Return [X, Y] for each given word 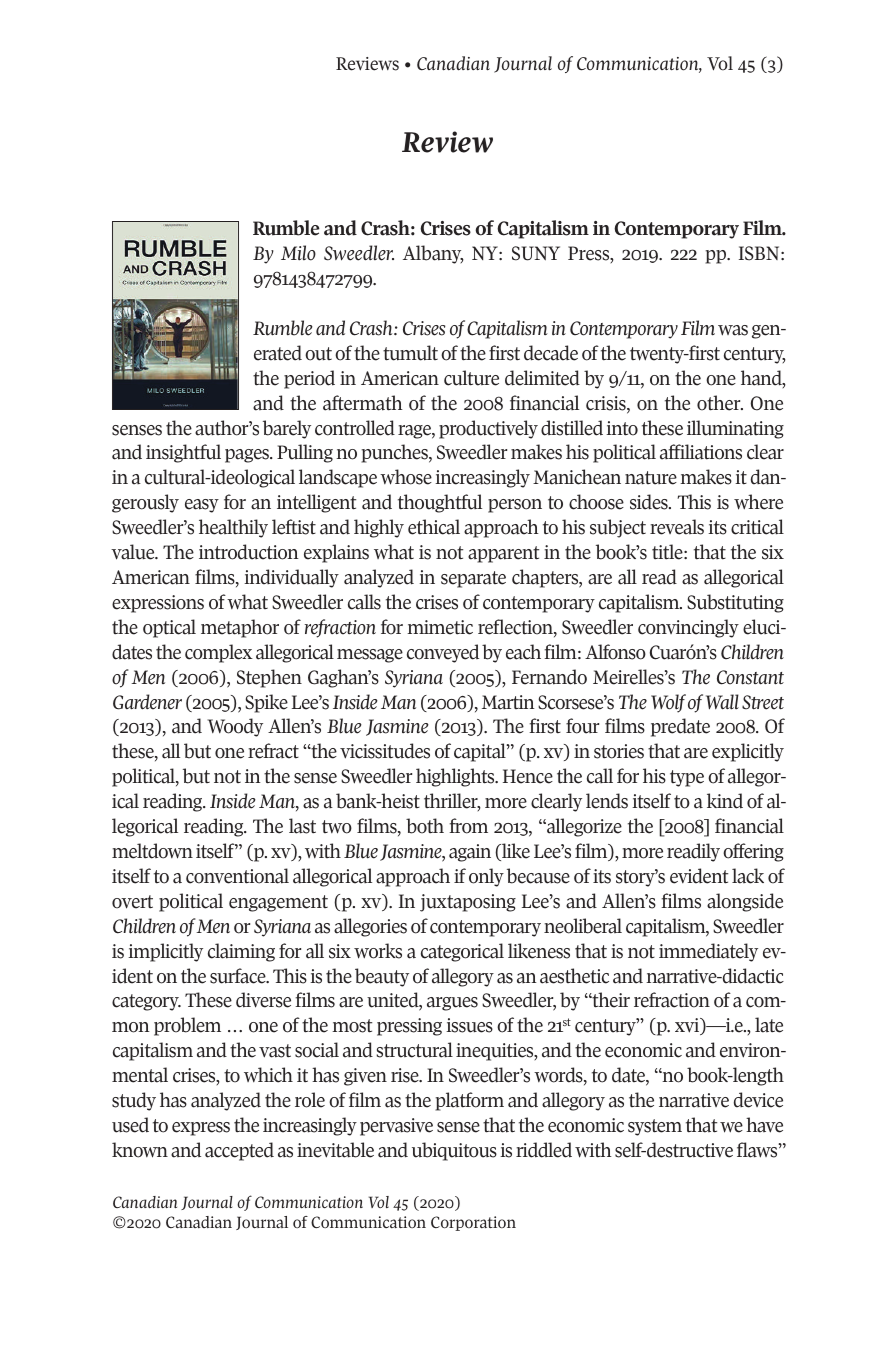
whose [406, 477]
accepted [239, 1151]
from [468, 826]
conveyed [443, 653]
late [769, 1025]
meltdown [152, 851]
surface [239, 976]
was [733, 330]
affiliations [701, 452]
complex [219, 653]
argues [452, 1004]
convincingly [688, 628]
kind [725, 801]
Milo [298, 253]
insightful [183, 453]
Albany [433, 254]
